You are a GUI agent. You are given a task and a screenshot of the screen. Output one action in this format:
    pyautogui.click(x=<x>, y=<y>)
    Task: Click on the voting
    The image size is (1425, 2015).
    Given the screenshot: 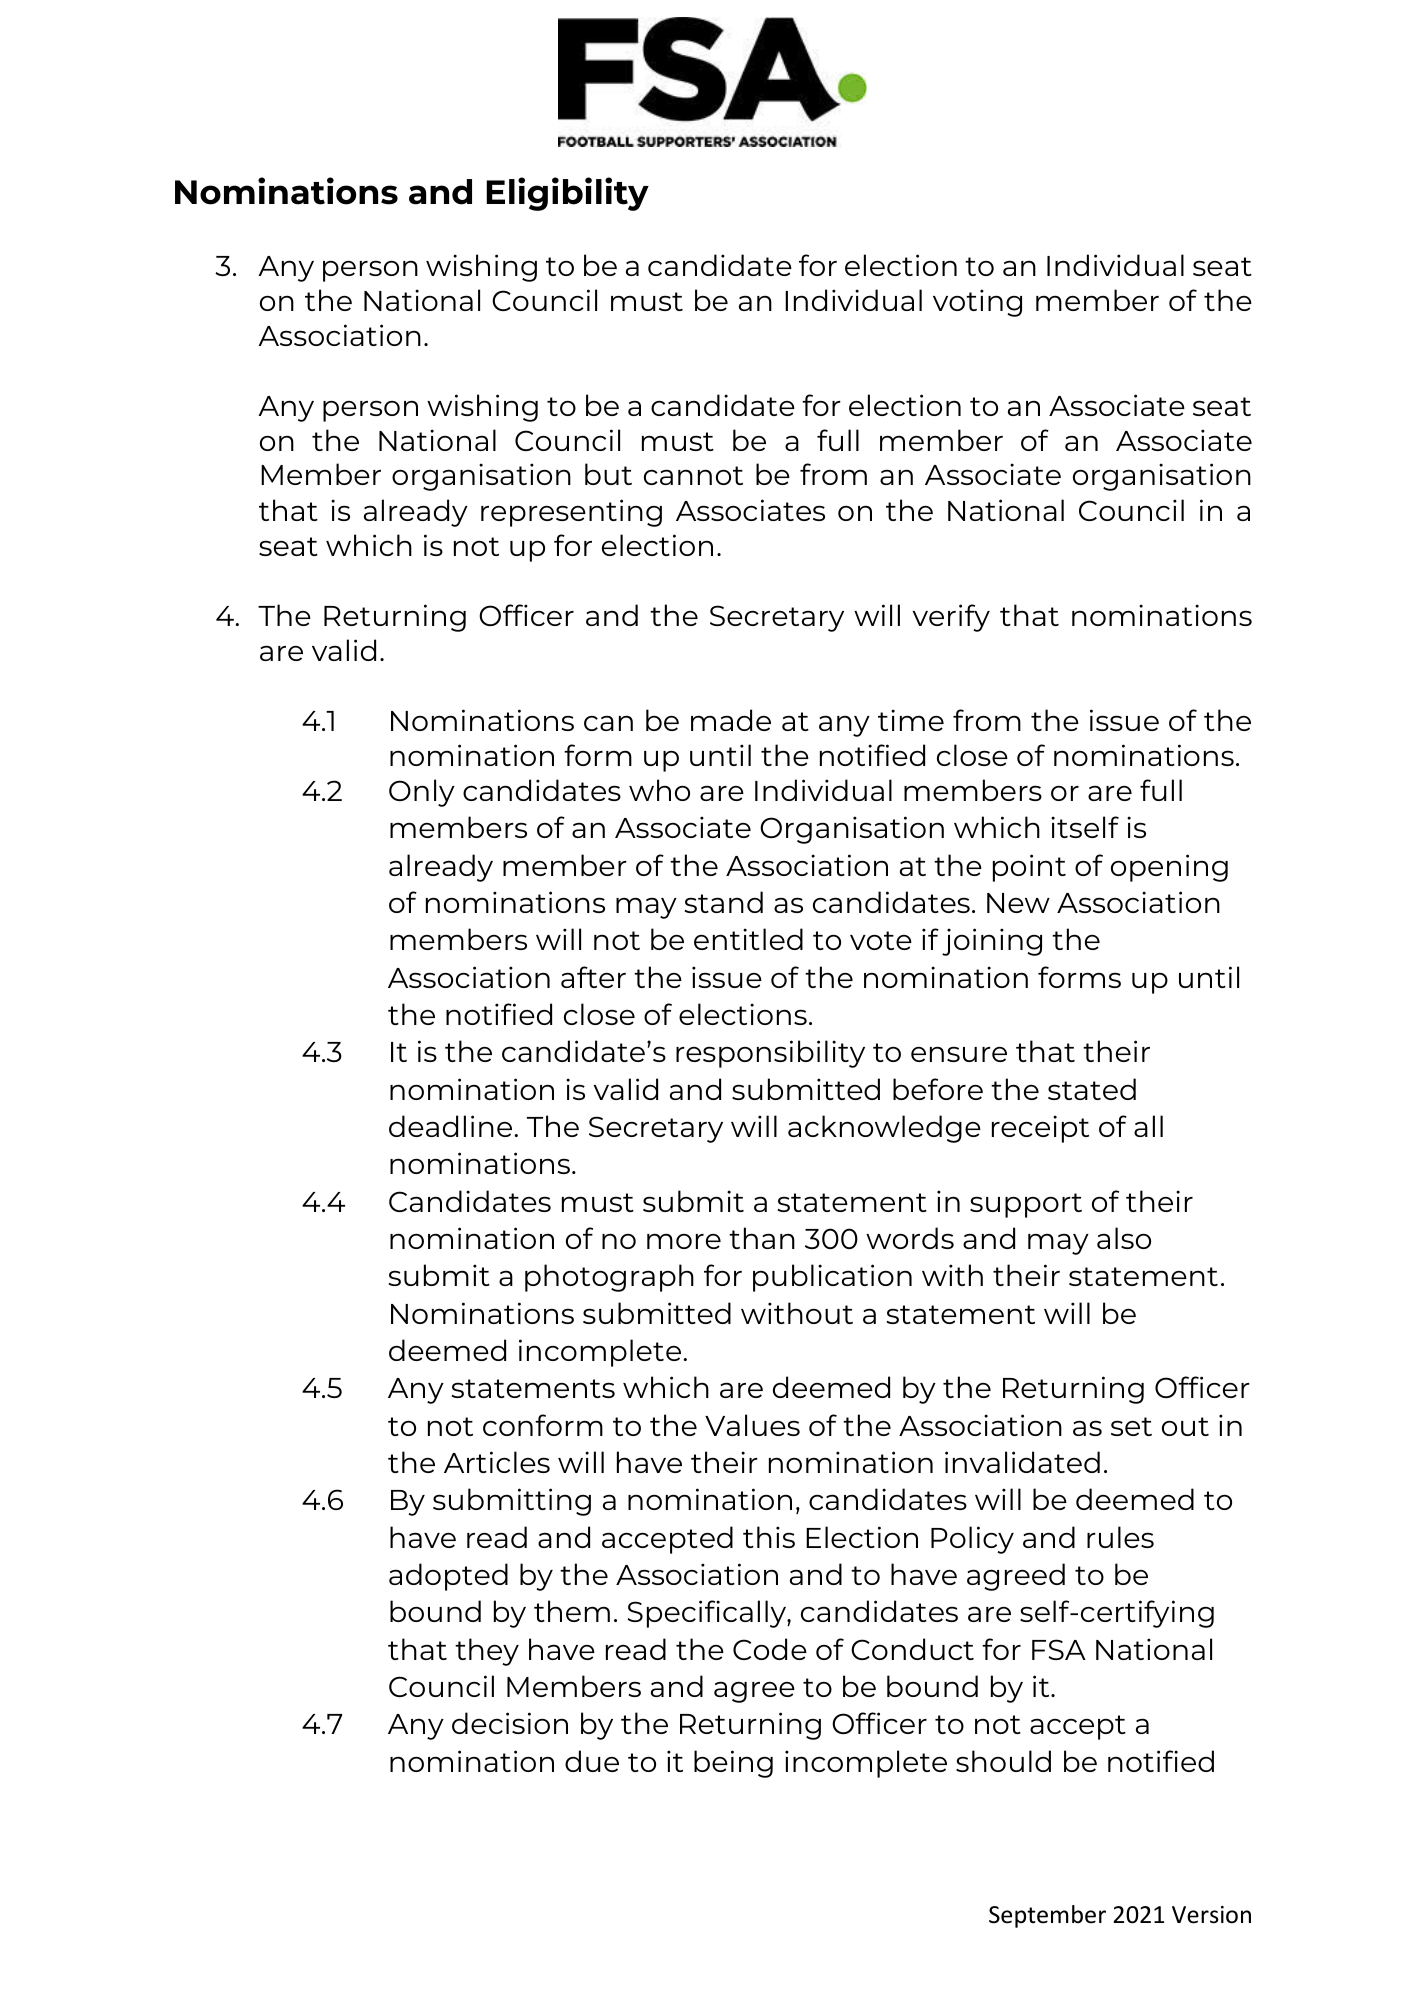 What is the action you would take?
    pyautogui.click(x=977, y=303)
